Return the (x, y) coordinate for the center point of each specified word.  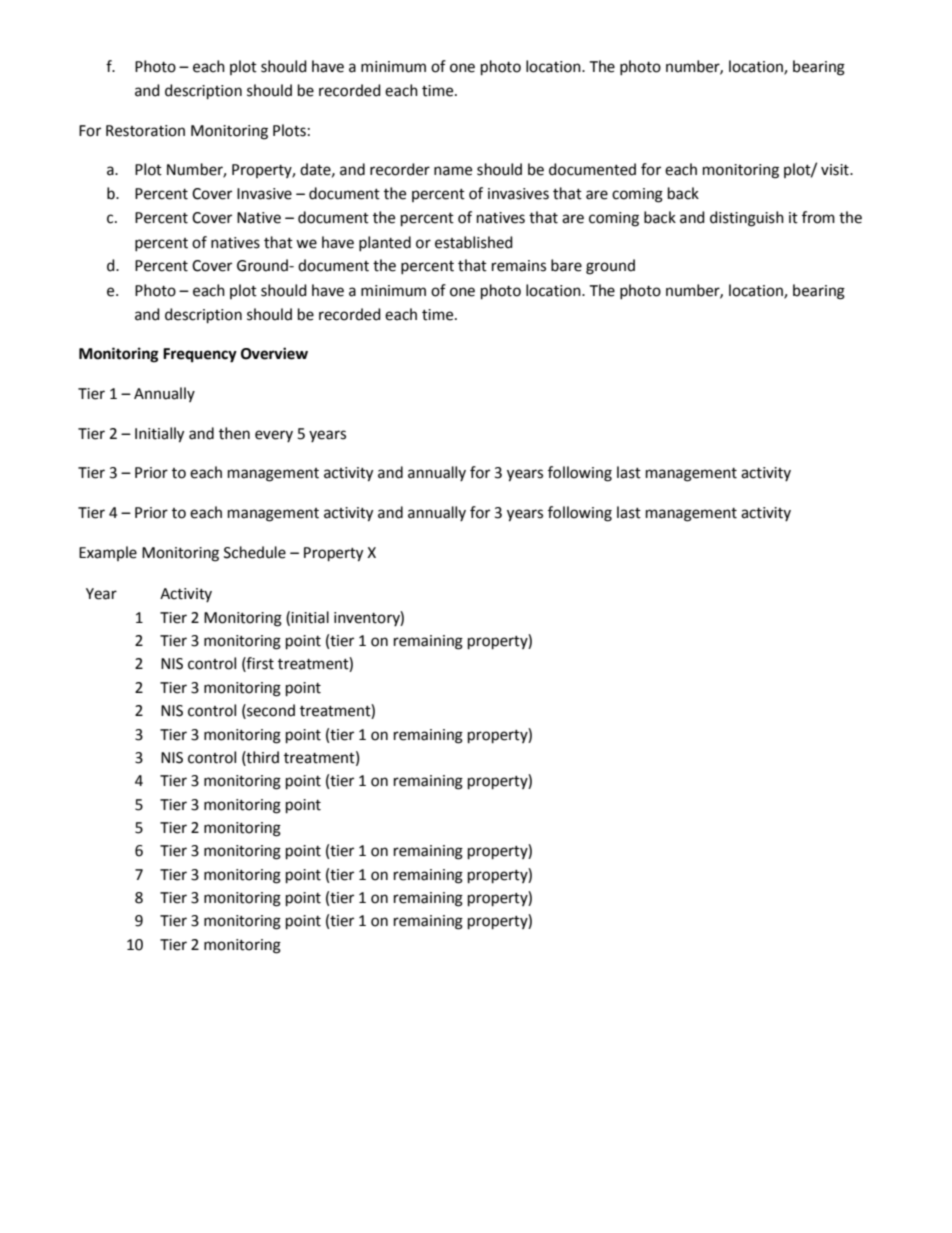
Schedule (255, 552)
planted (385, 243)
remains (519, 266)
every (274, 436)
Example (108, 553)
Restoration (145, 131)
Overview (274, 353)
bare (566, 265)
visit (836, 170)
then (234, 433)
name (453, 171)
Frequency (200, 355)
